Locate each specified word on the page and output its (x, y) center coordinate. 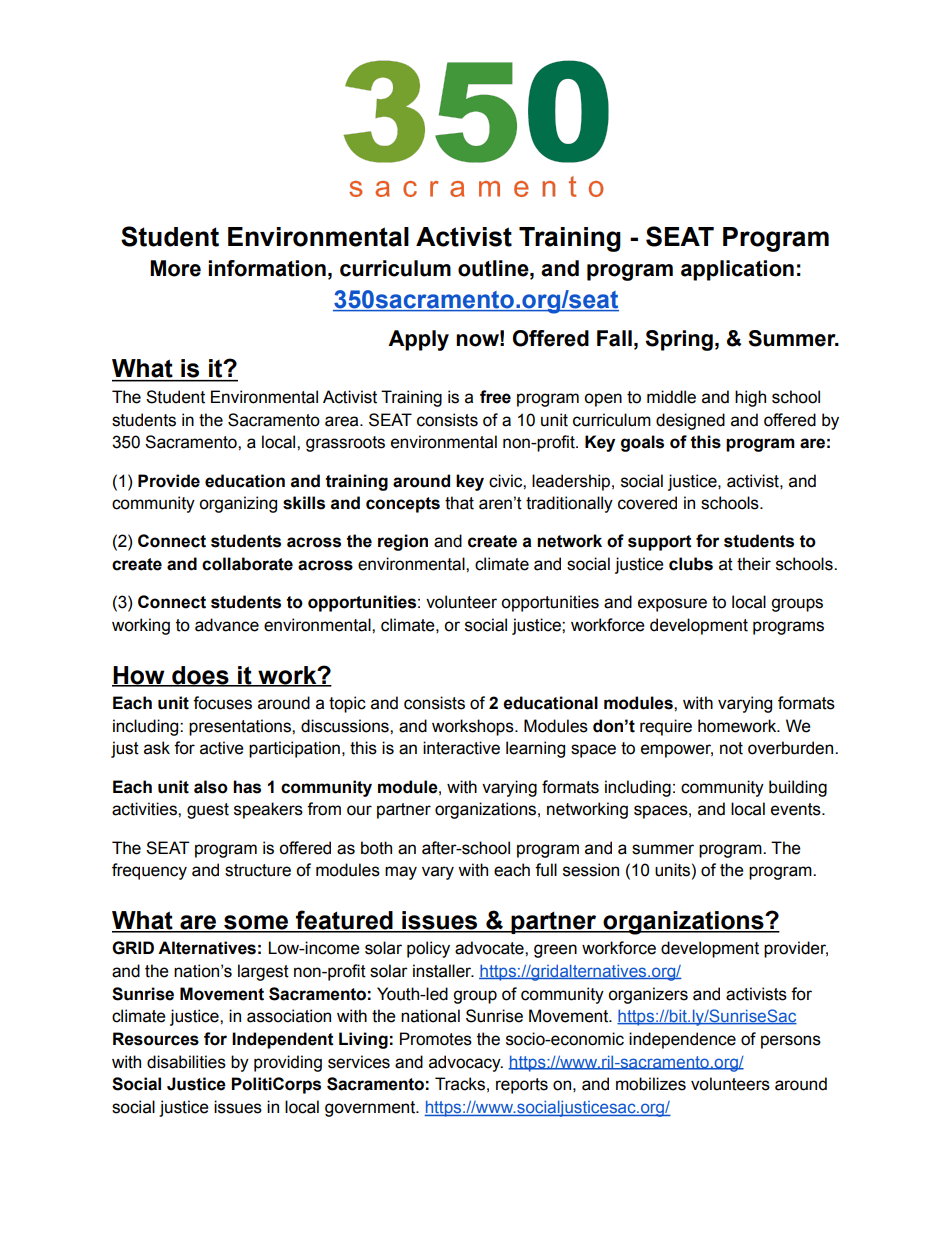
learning (535, 749)
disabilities (186, 1062)
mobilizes (651, 1084)
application (737, 270)
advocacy (466, 1063)
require (666, 727)
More (175, 268)
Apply (418, 340)
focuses (222, 703)
